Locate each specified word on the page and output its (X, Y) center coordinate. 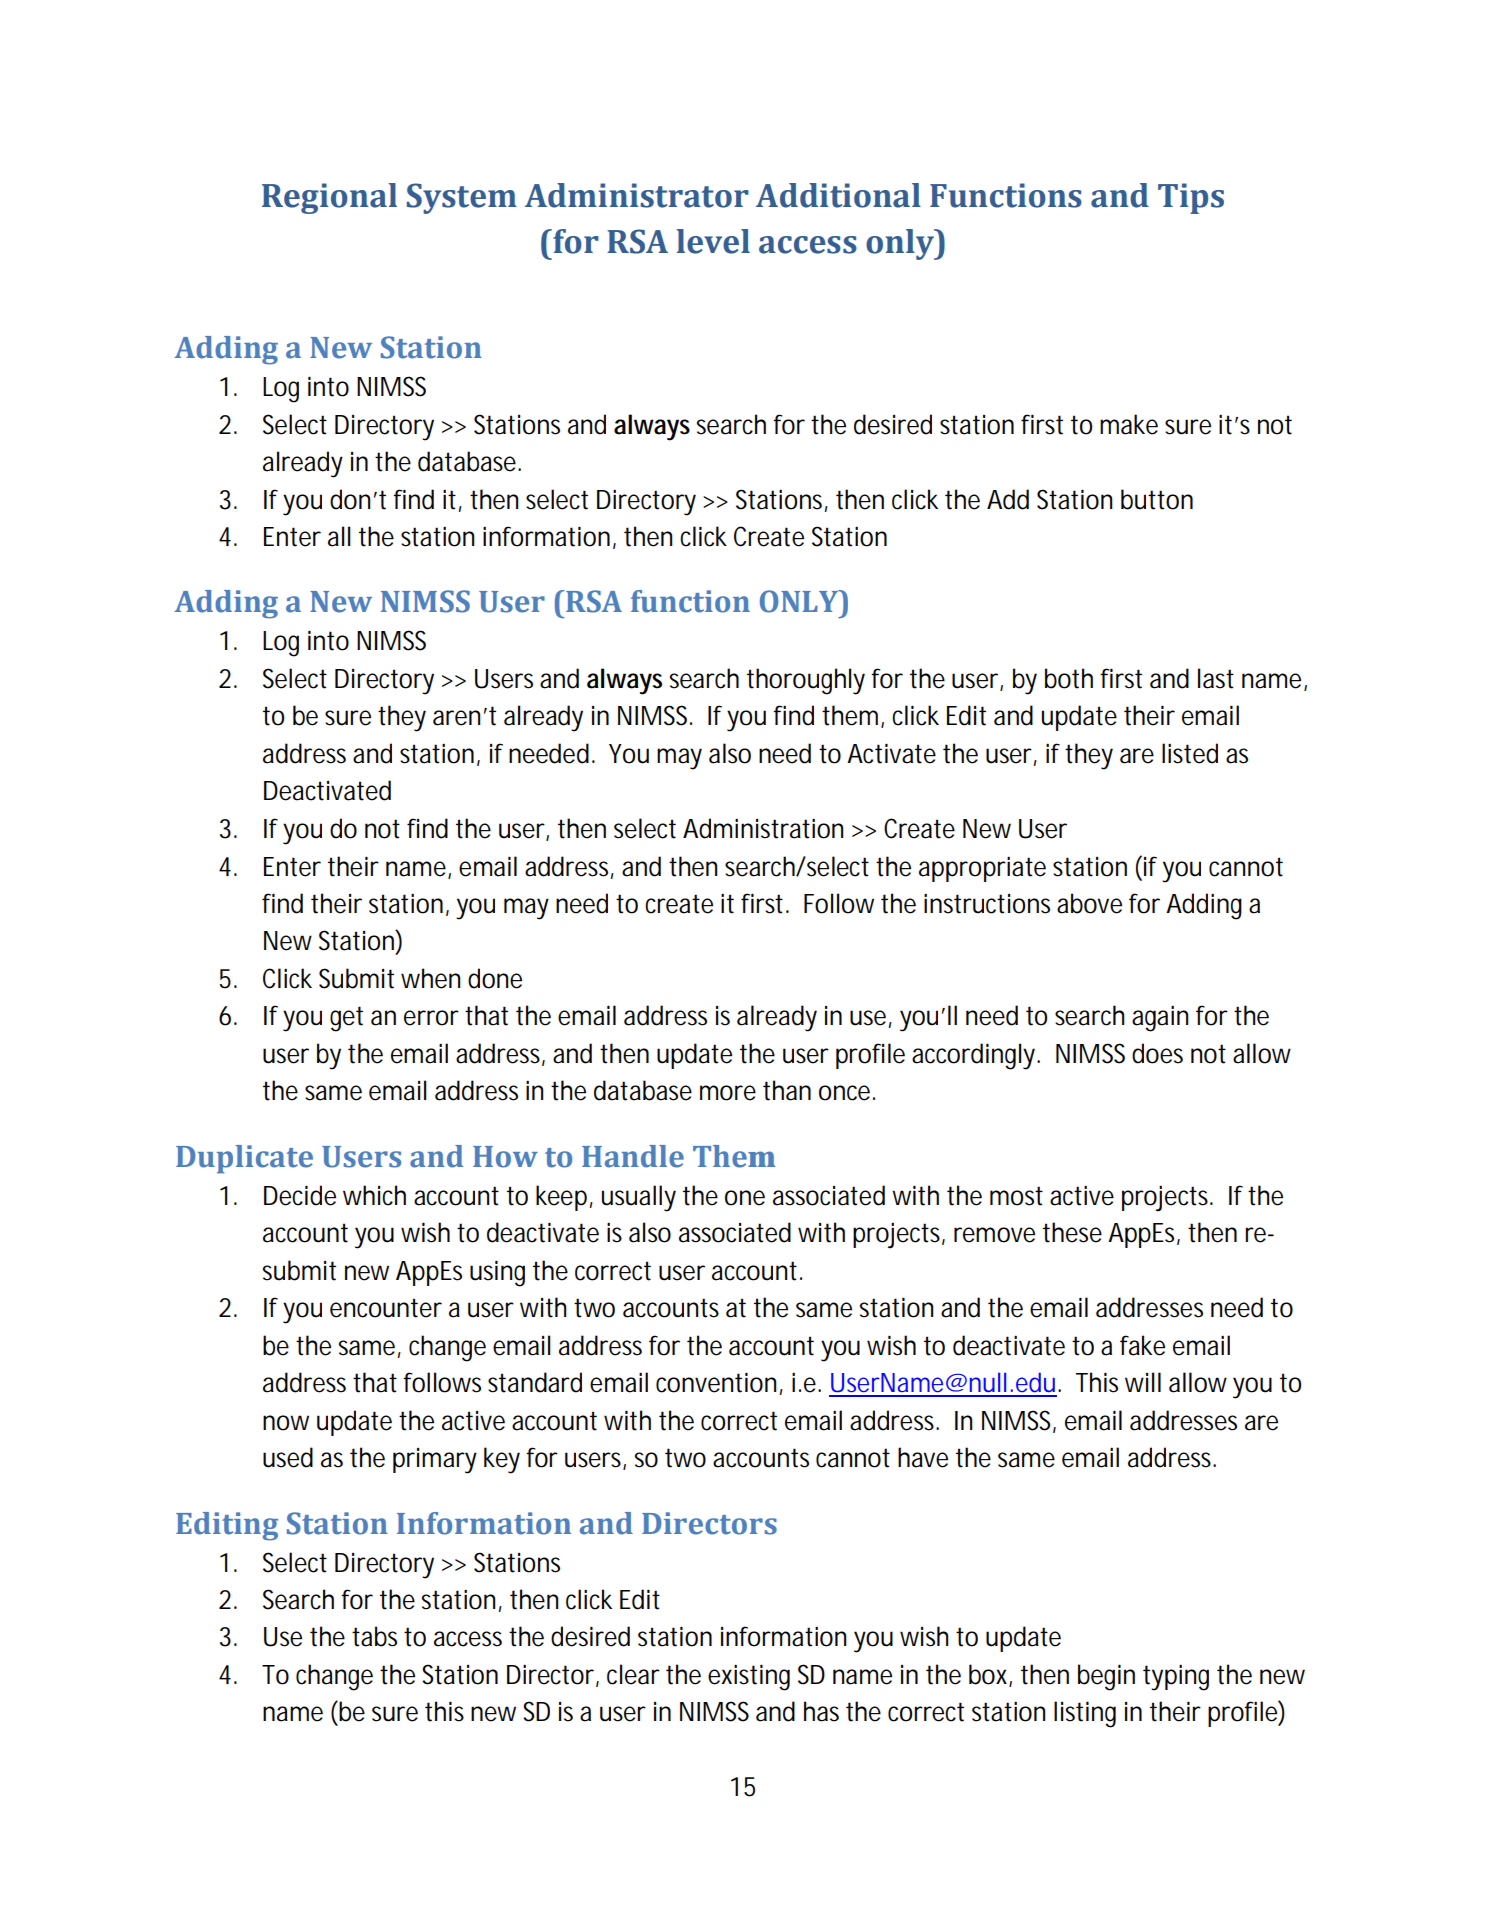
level (713, 241)
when (430, 978)
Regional (329, 198)
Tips (1191, 198)
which (374, 1195)
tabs (374, 1636)
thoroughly (806, 681)
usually (639, 1198)
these (1072, 1232)
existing (749, 1677)
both (1069, 678)
